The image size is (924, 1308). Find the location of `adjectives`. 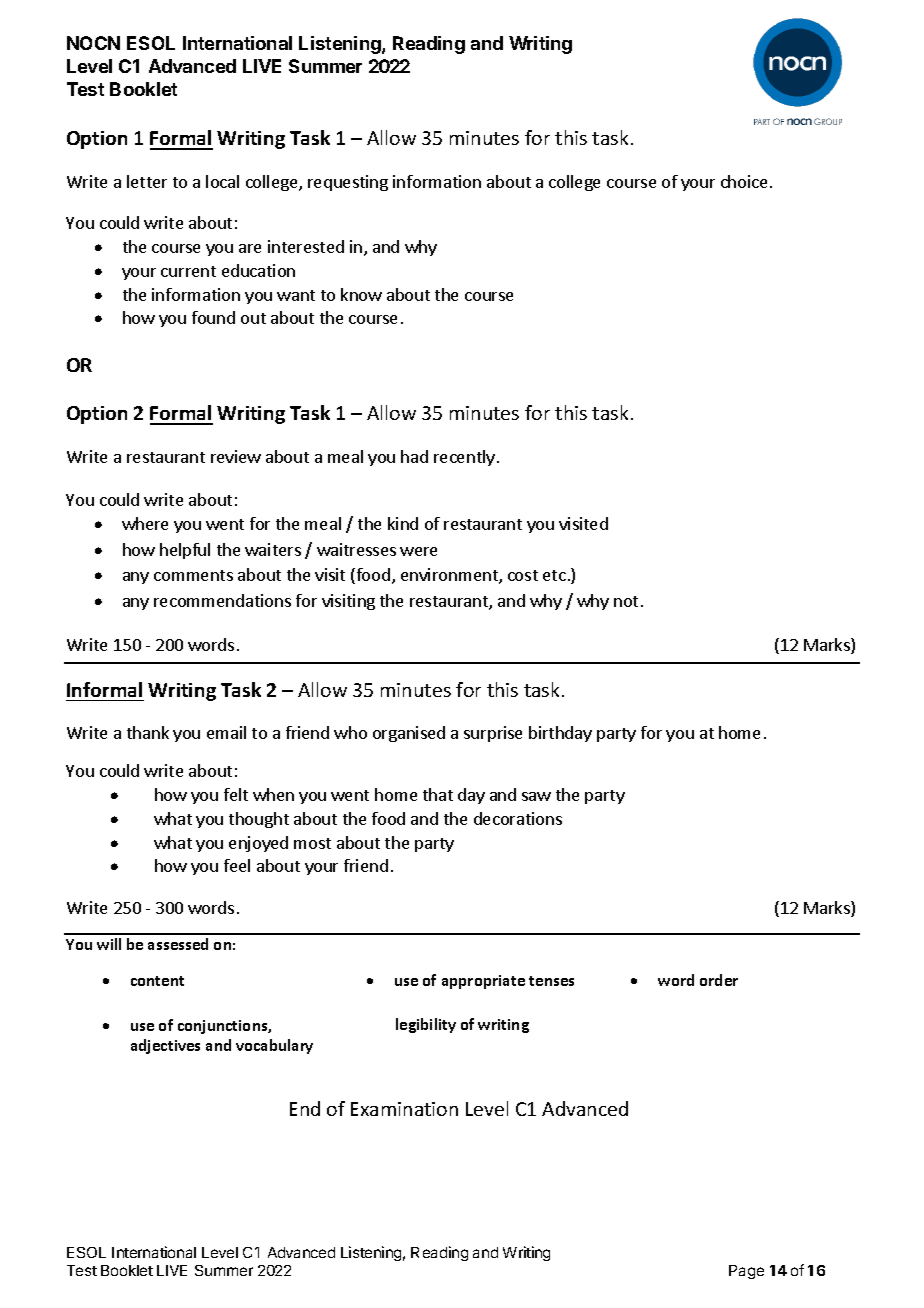

adjectives is located at coordinates (165, 1046).
